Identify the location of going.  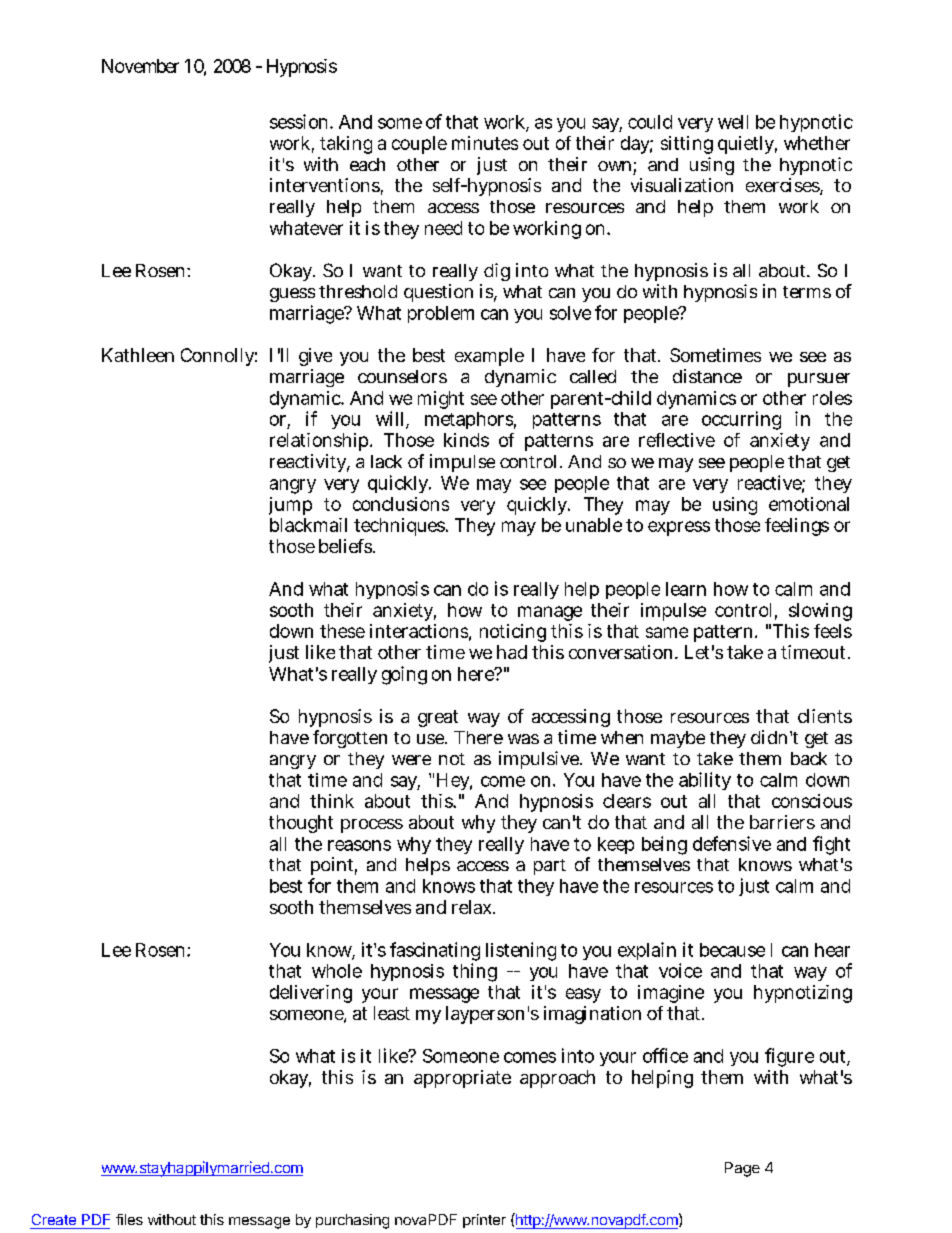
(404, 675).
